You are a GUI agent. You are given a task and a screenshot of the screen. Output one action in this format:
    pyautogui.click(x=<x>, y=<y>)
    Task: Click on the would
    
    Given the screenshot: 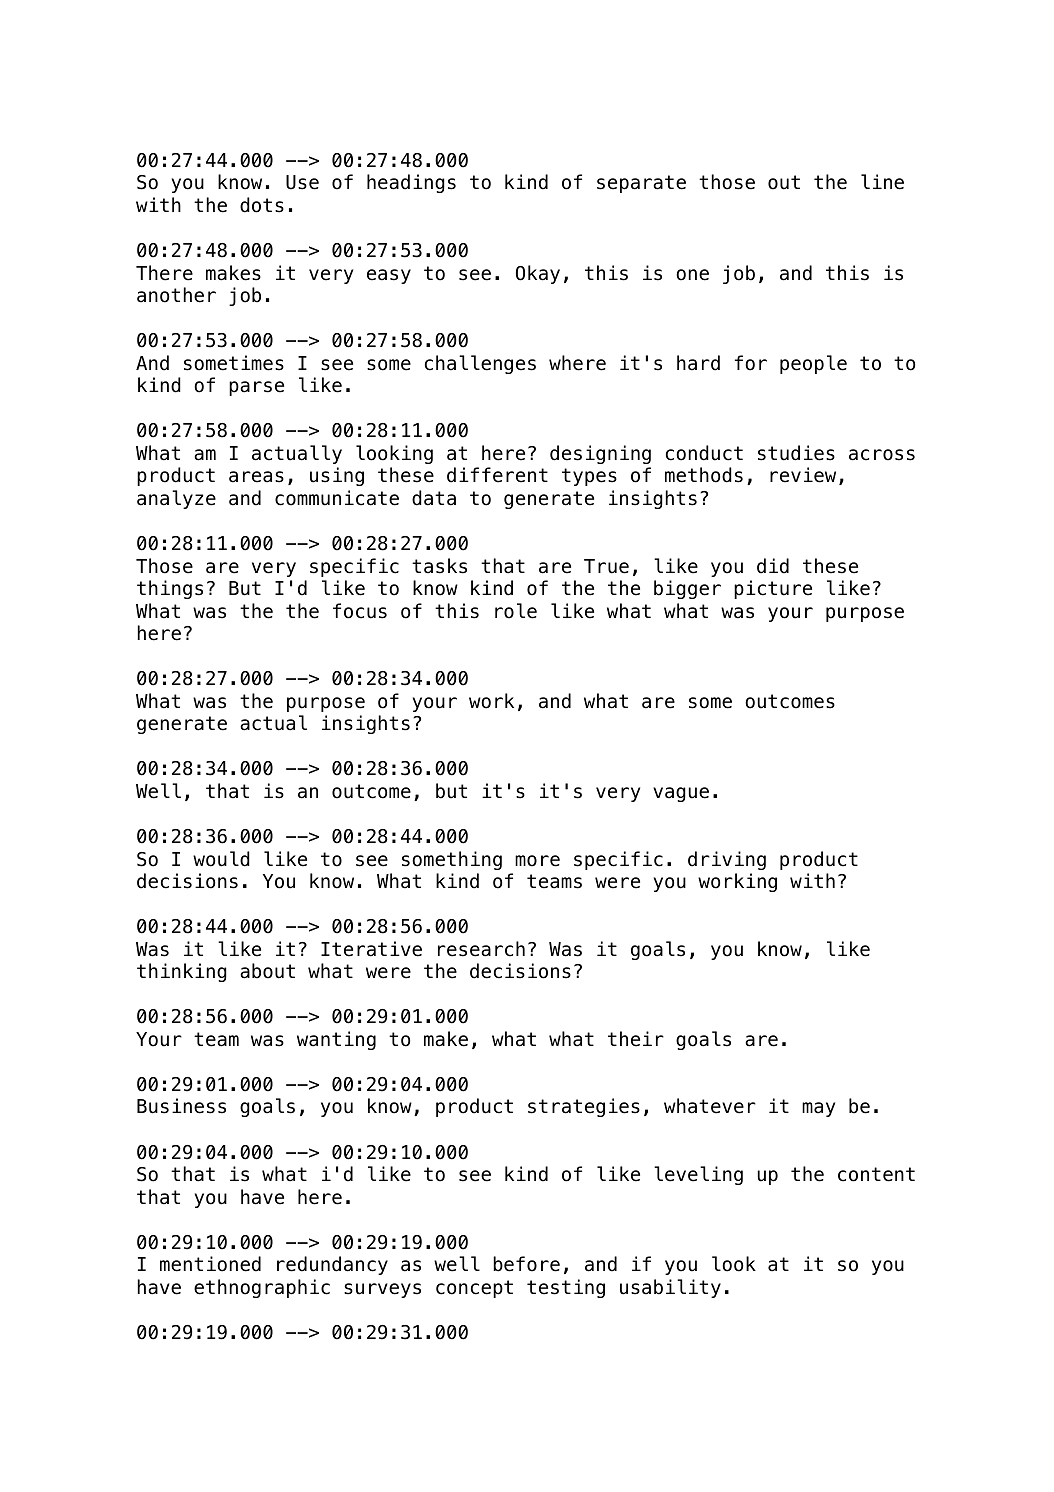 What is the action you would take?
    pyautogui.click(x=221, y=859)
